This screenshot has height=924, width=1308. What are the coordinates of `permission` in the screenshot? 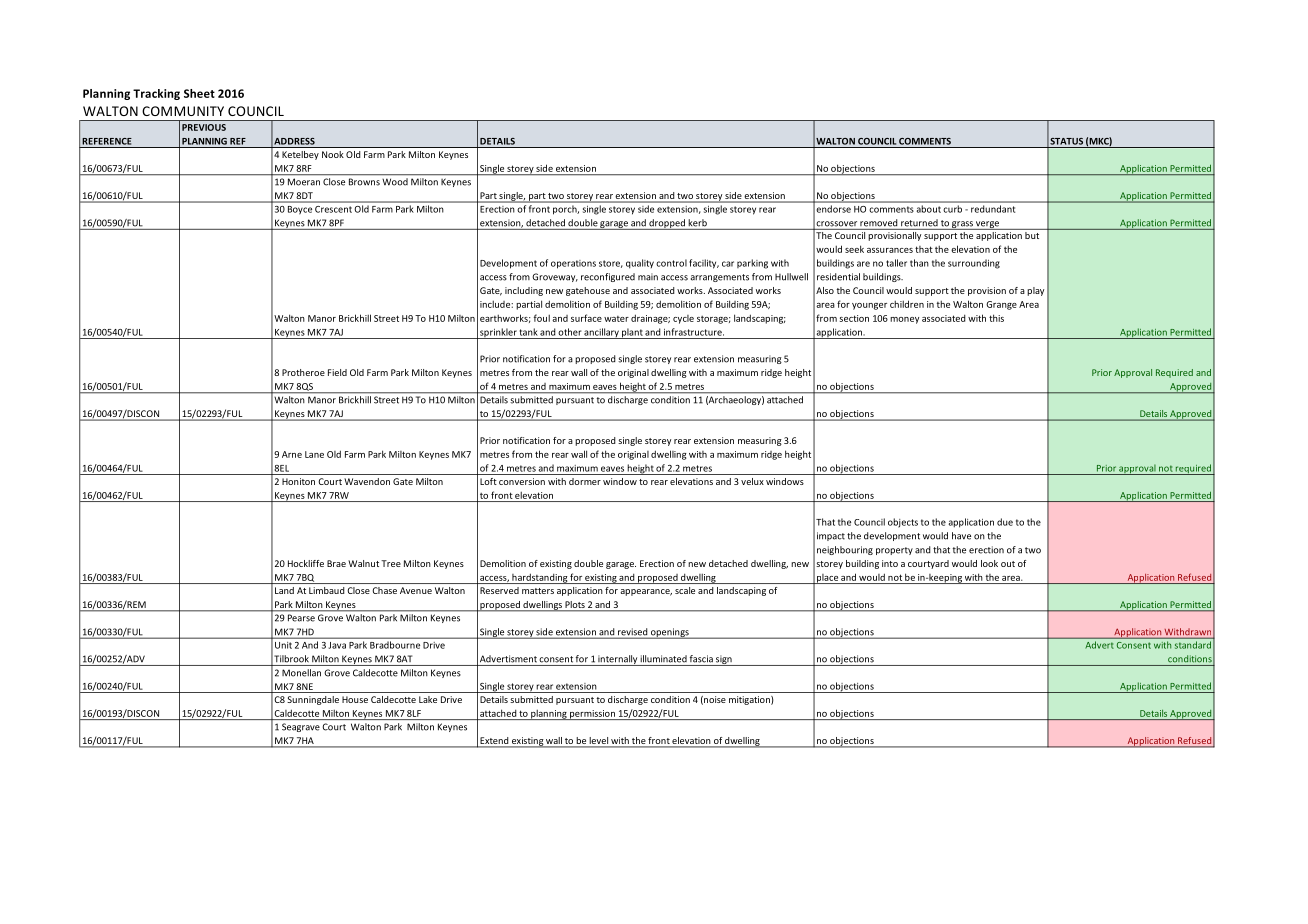 It's located at (592, 715).
